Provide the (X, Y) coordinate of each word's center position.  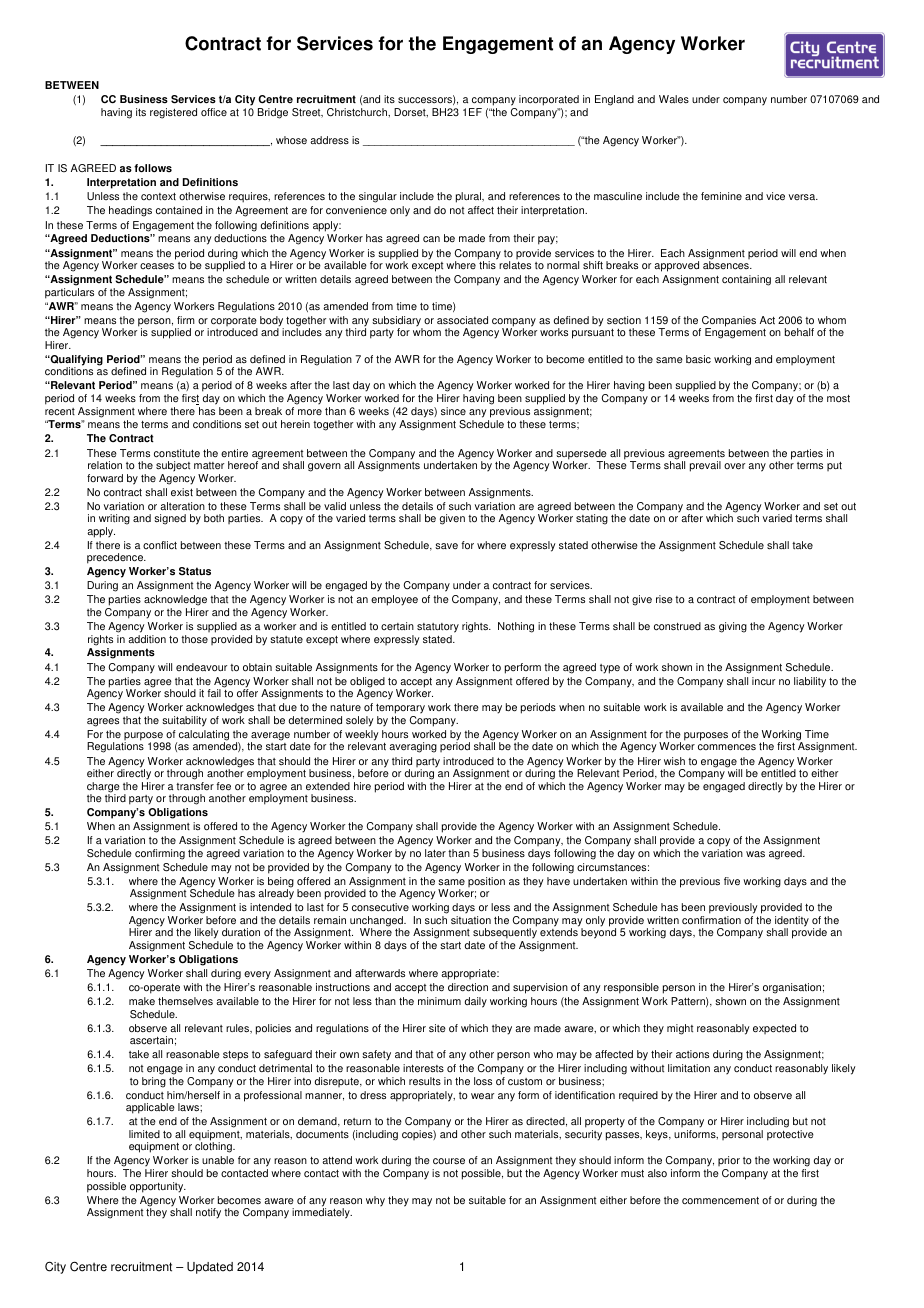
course (449, 1161)
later (435, 853)
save (446, 546)
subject (173, 468)
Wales (674, 99)
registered (173, 113)
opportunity (158, 1187)
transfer (195, 786)
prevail (705, 466)
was (755, 854)
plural (469, 197)
